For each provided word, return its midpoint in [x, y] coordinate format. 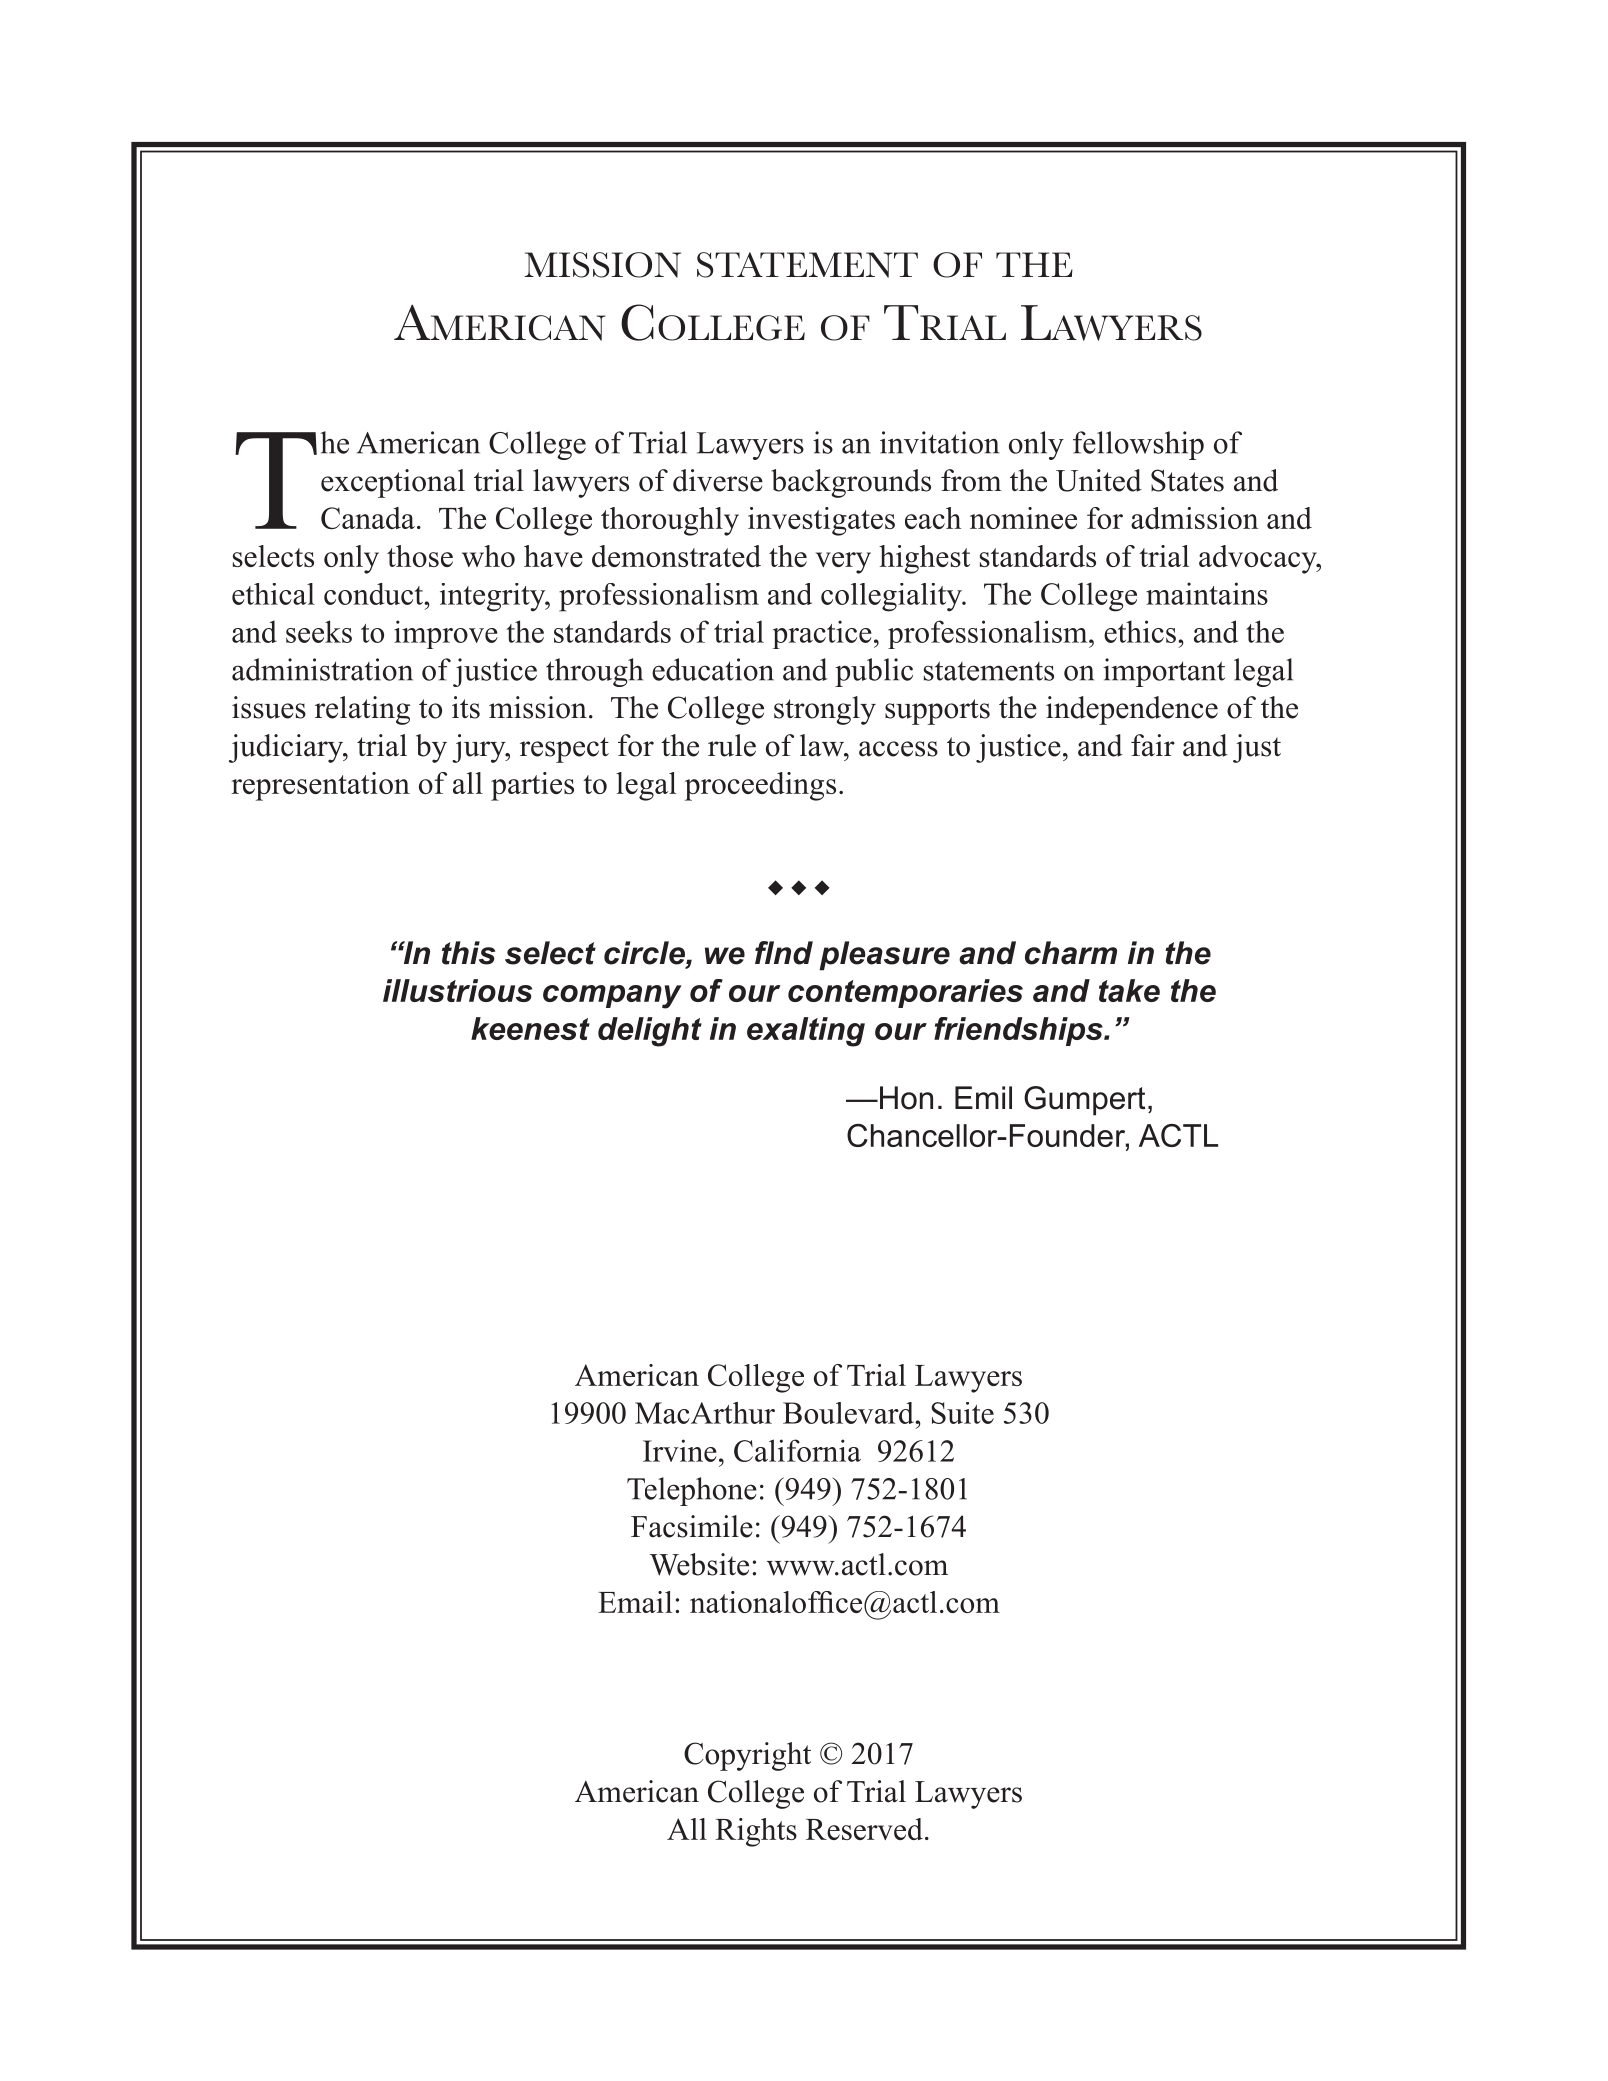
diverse [718, 480]
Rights [756, 1832]
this [468, 953]
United [1099, 480]
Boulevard [849, 1413]
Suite [962, 1413]
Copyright [747, 1756]
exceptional [393, 483]
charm [1071, 953]
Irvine [680, 1450]
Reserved [864, 1829]
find [784, 953]
